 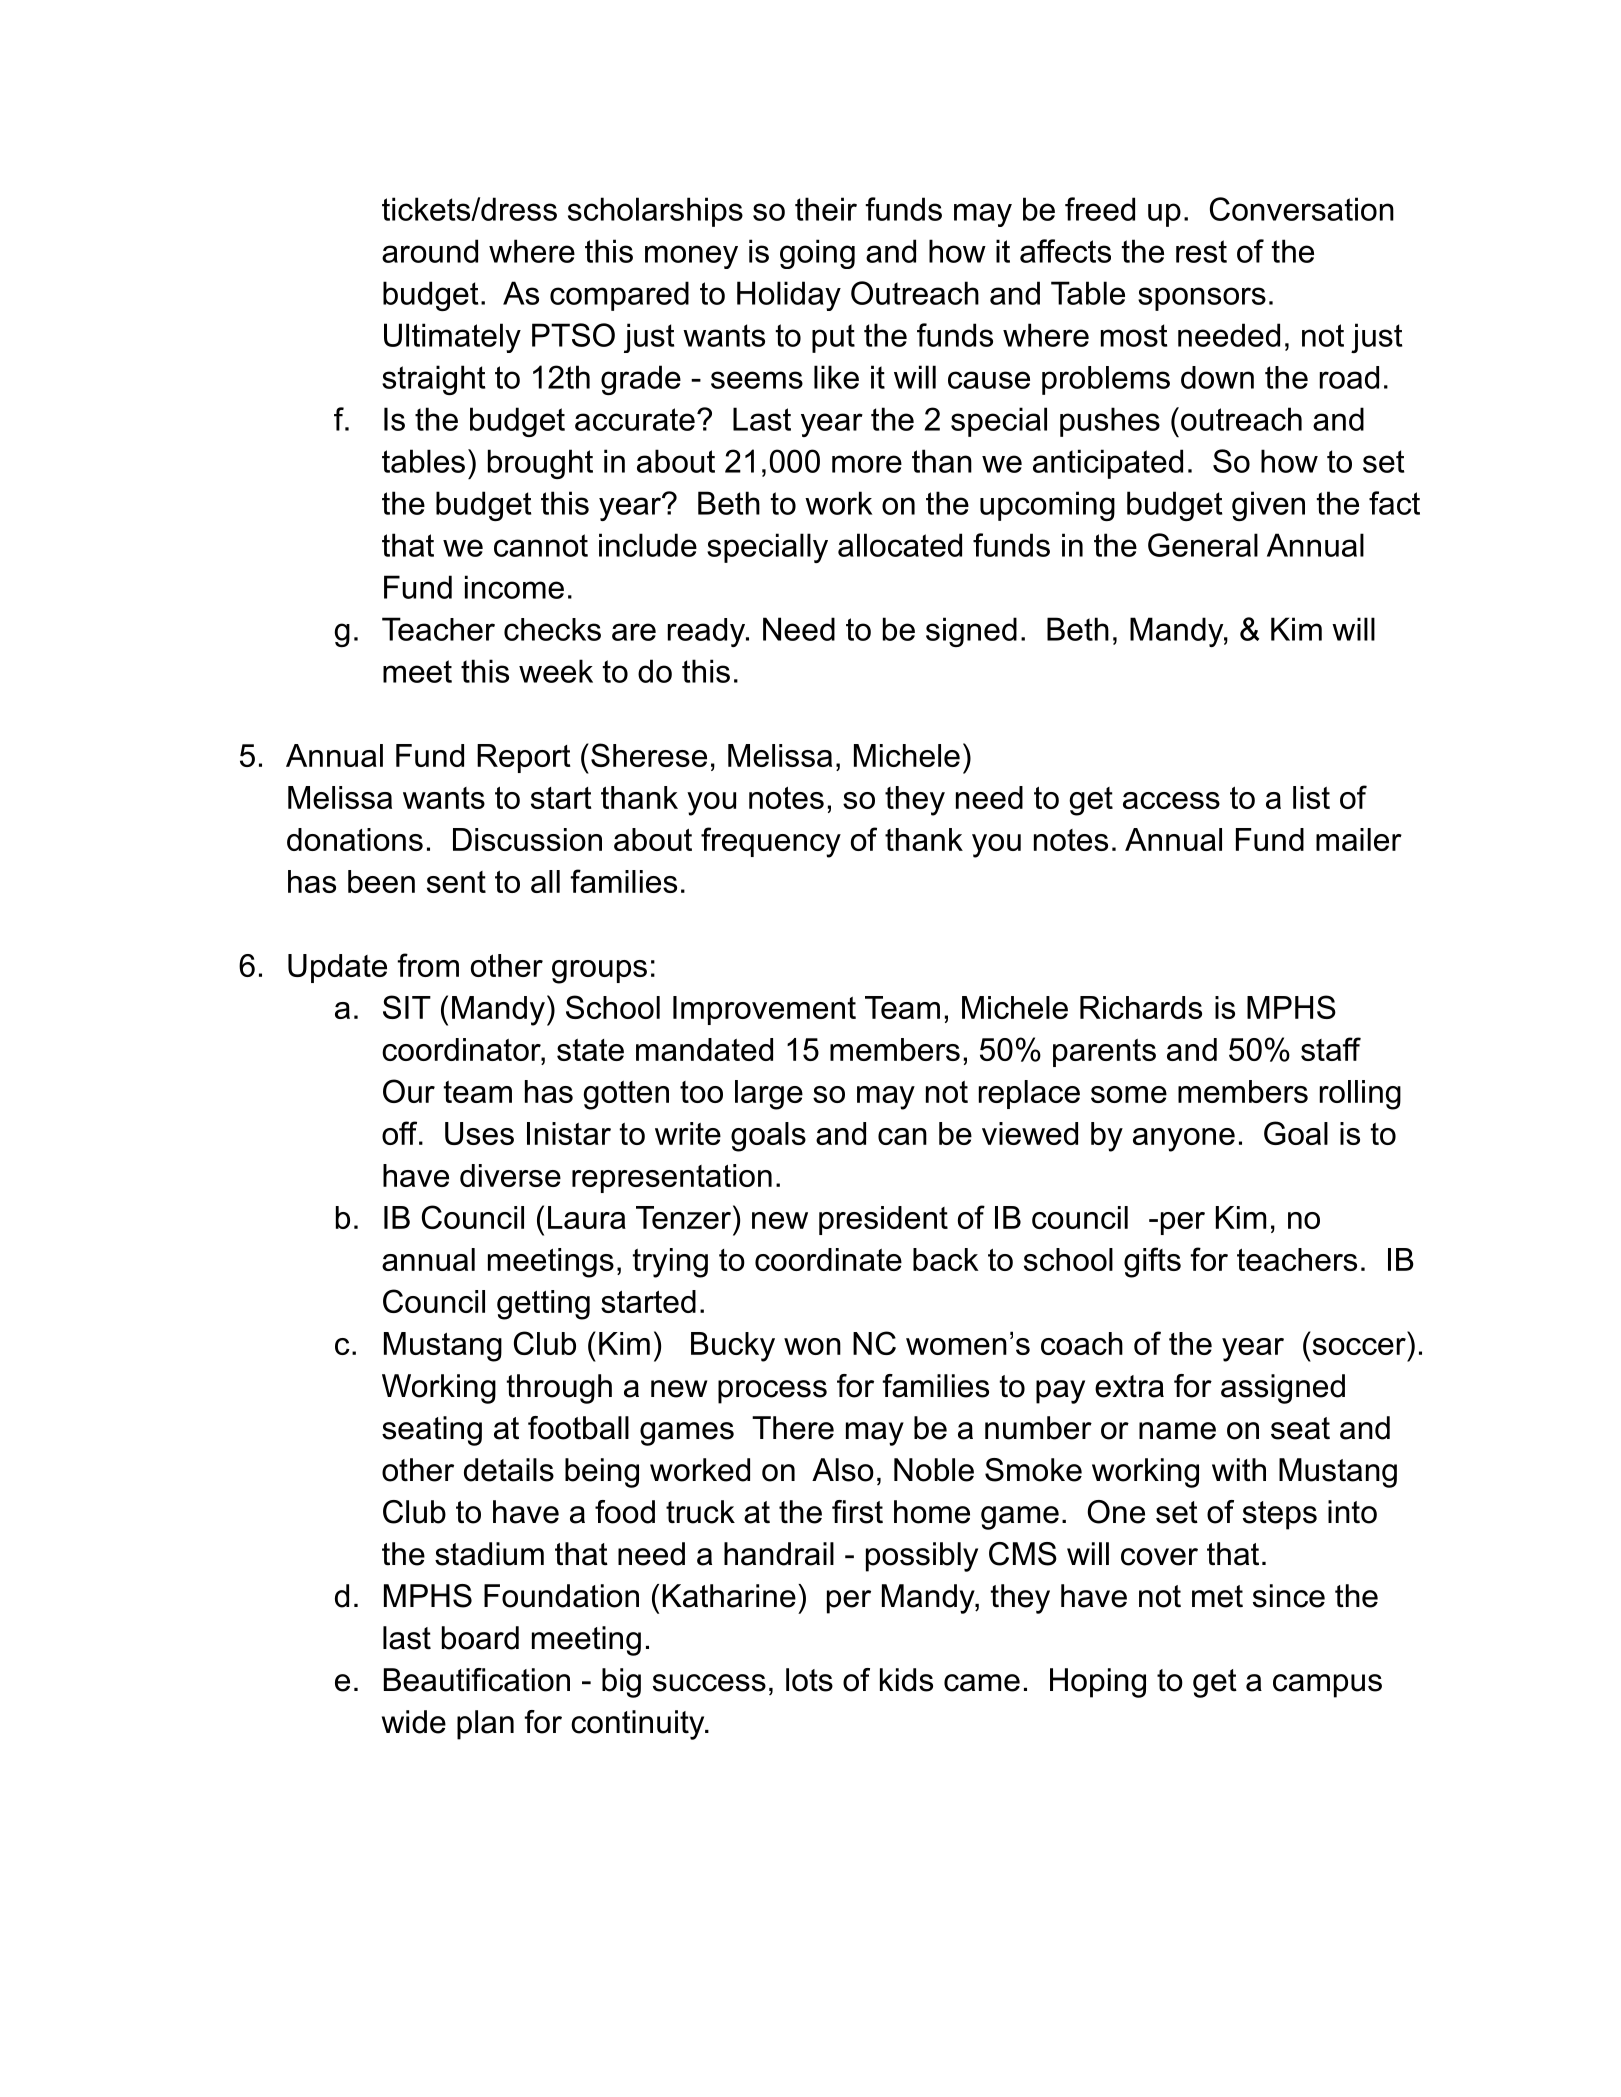 What do you see at coordinates (541, 545) in the page?
I see `cannot` at bounding box center [541, 545].
